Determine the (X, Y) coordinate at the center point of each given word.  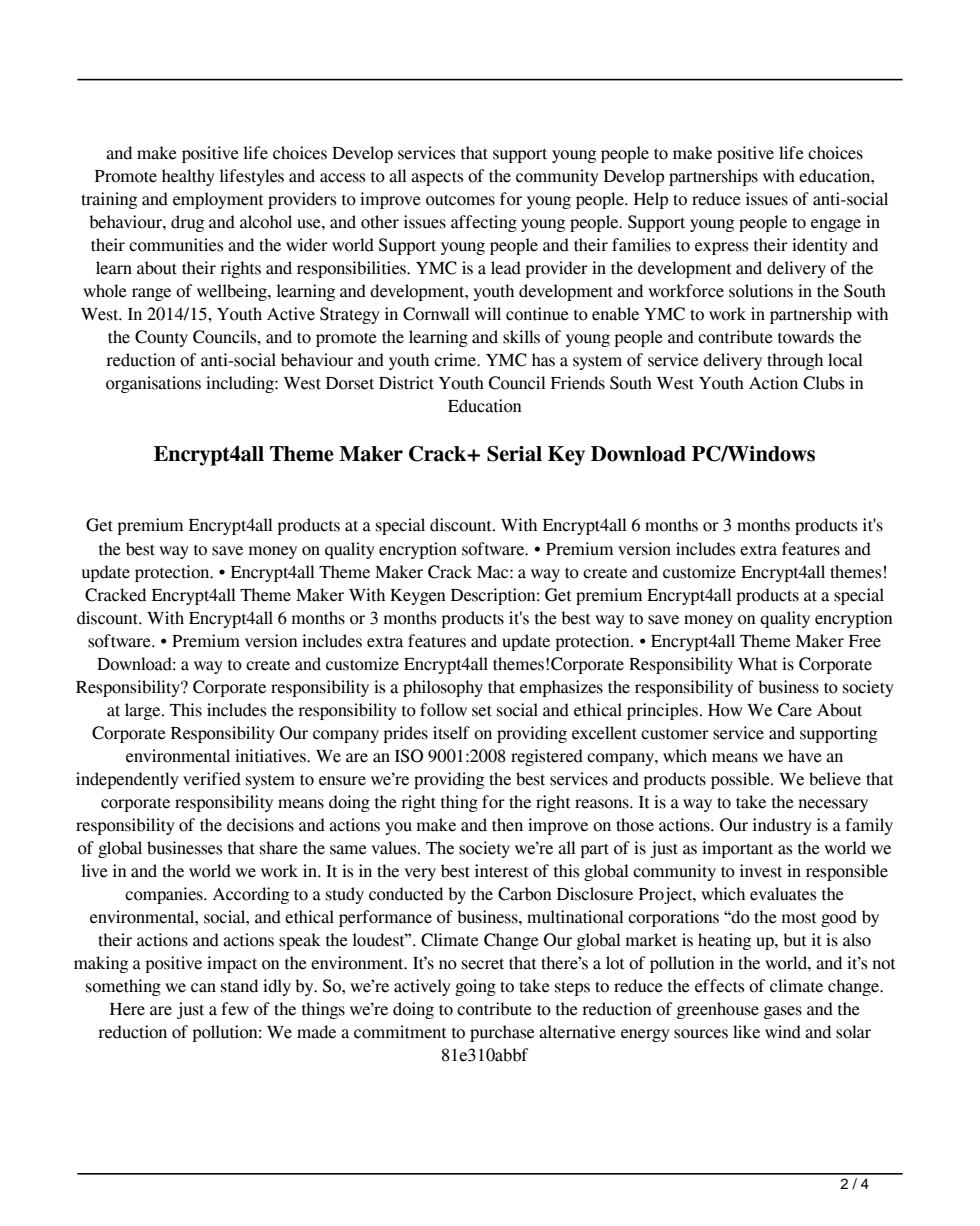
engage (836, 225)
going (475, 987)
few (235, 1009)
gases (783, 1012)
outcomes (460, 200)
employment (218, 200)
